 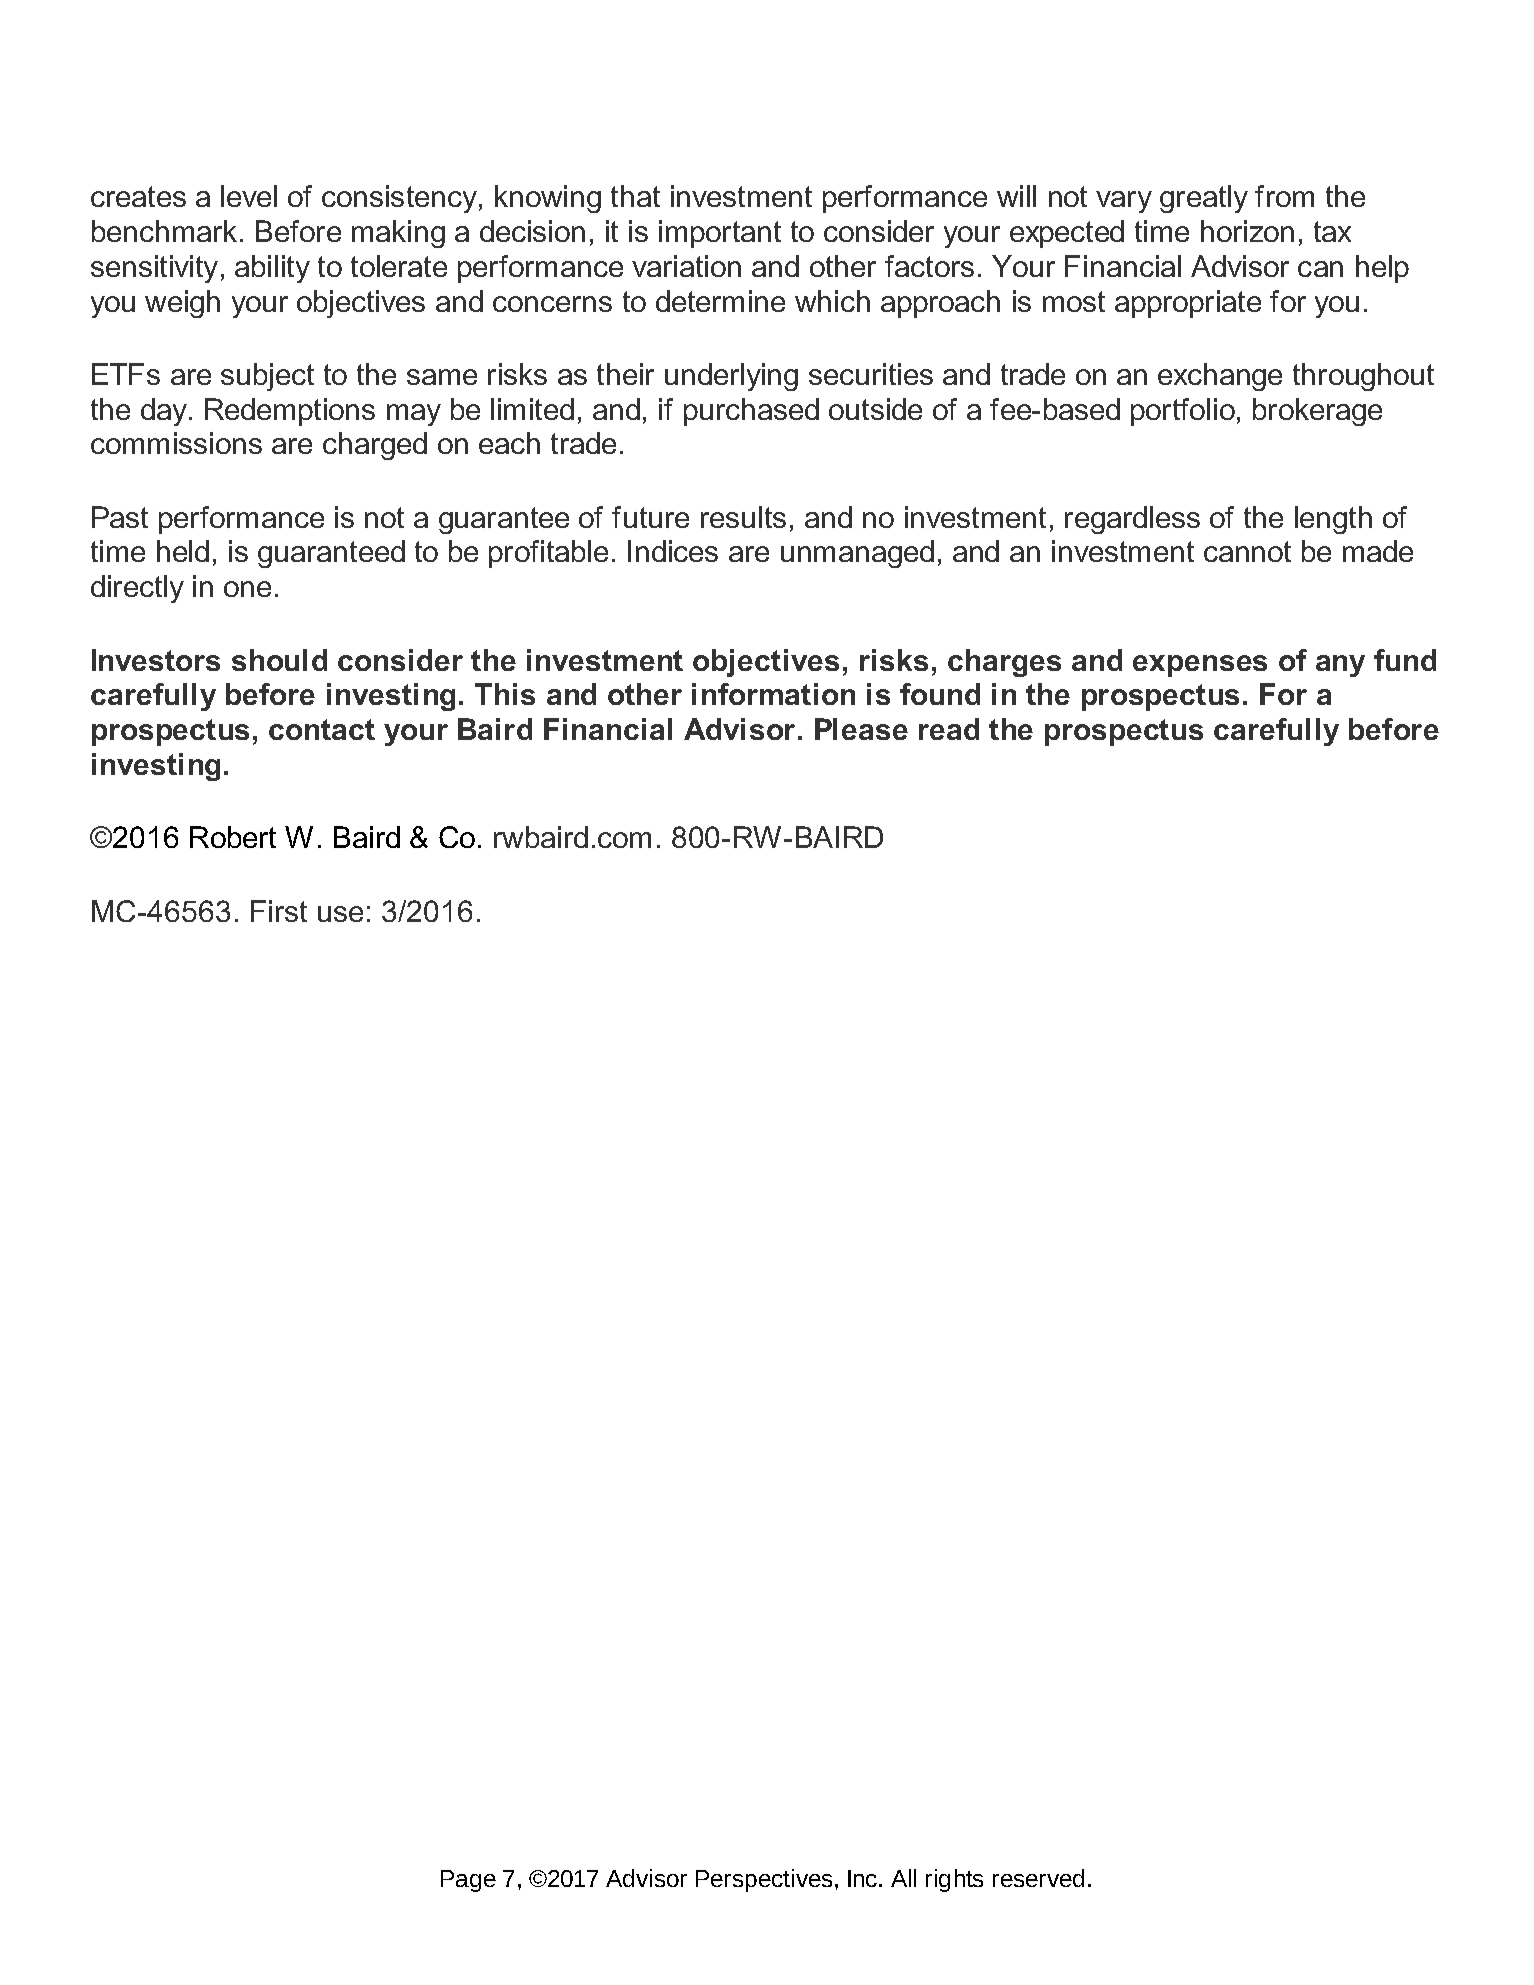 What do you see at coordinates (468, 1881) in the image?
I see `Page` at bounding box center [468, 1881].
